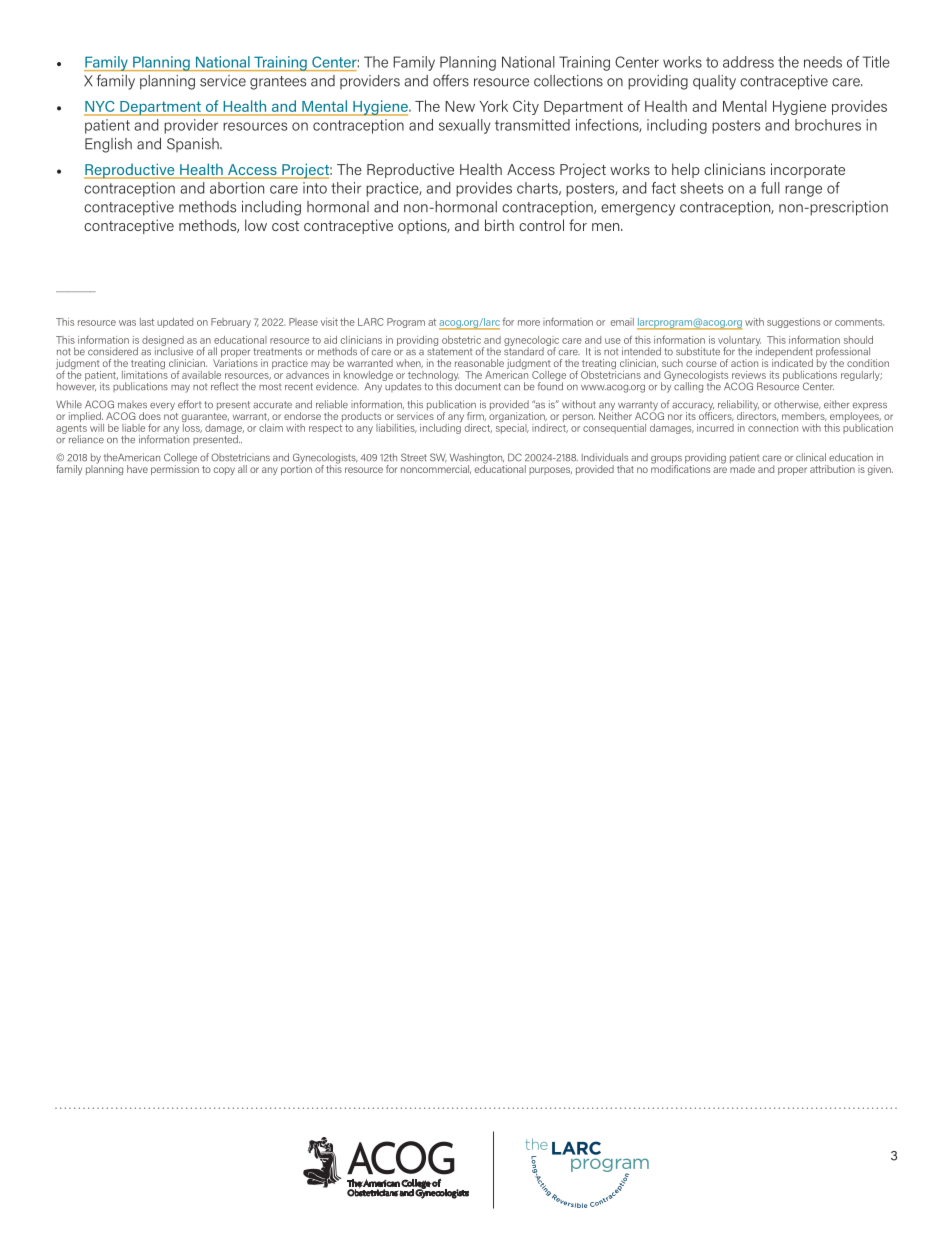  What do you see at coordinates (175, 468) in the screenshot?
I see `permission` at bounding box center [175, 468].
